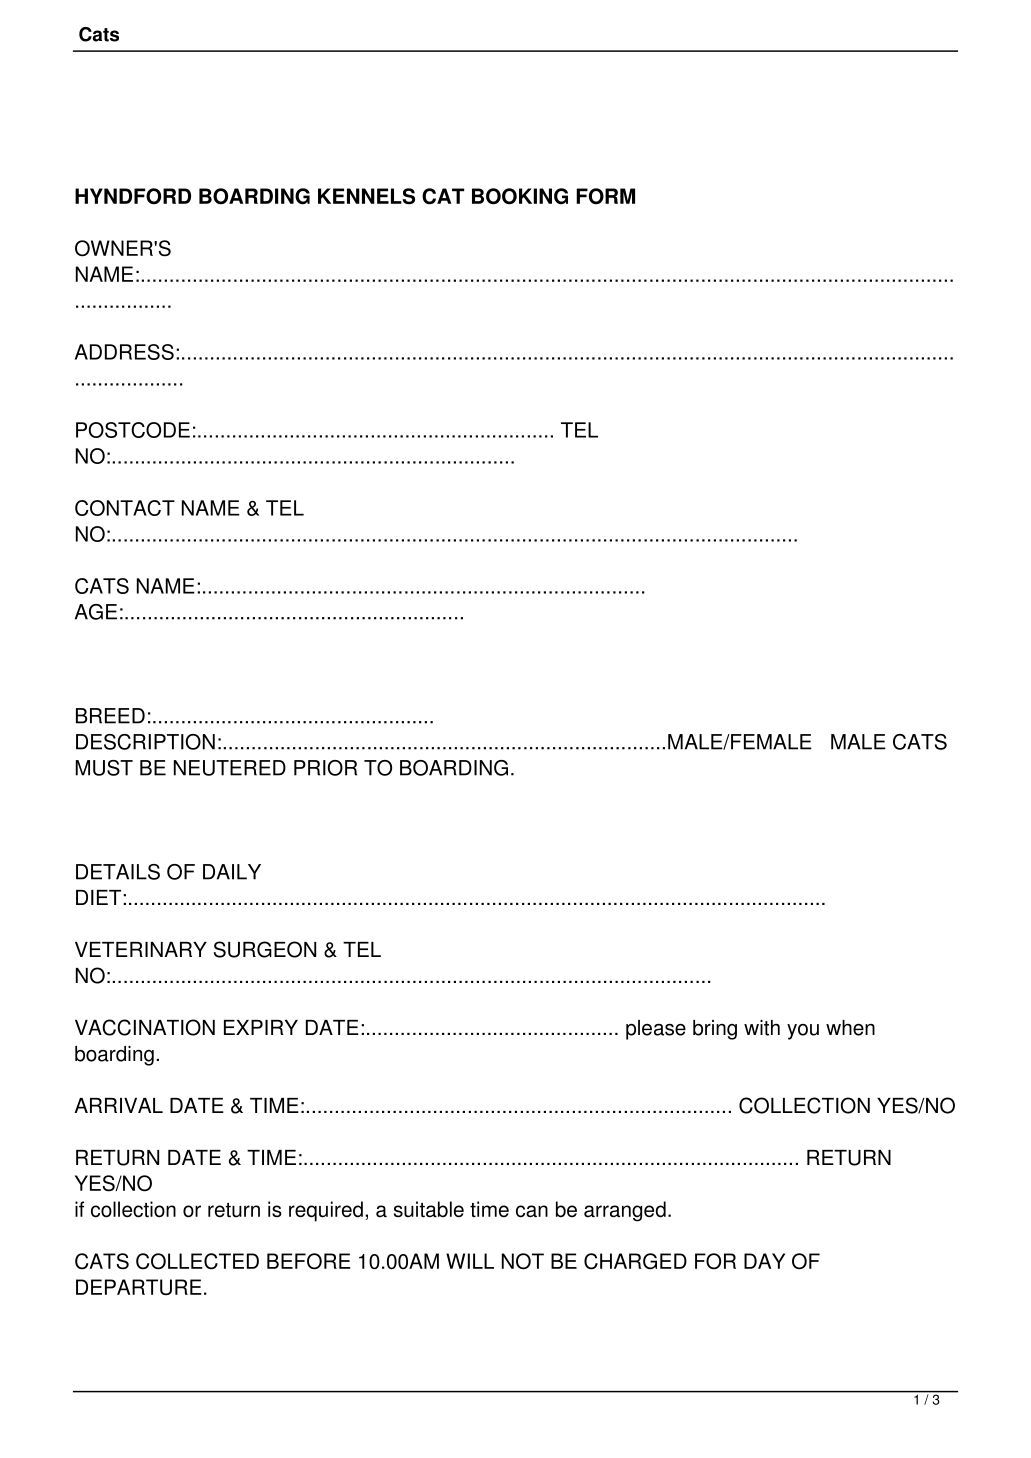 This screenshot has width=1031, height=1458. I want to click on ADDRESS, so click(124, 352).
